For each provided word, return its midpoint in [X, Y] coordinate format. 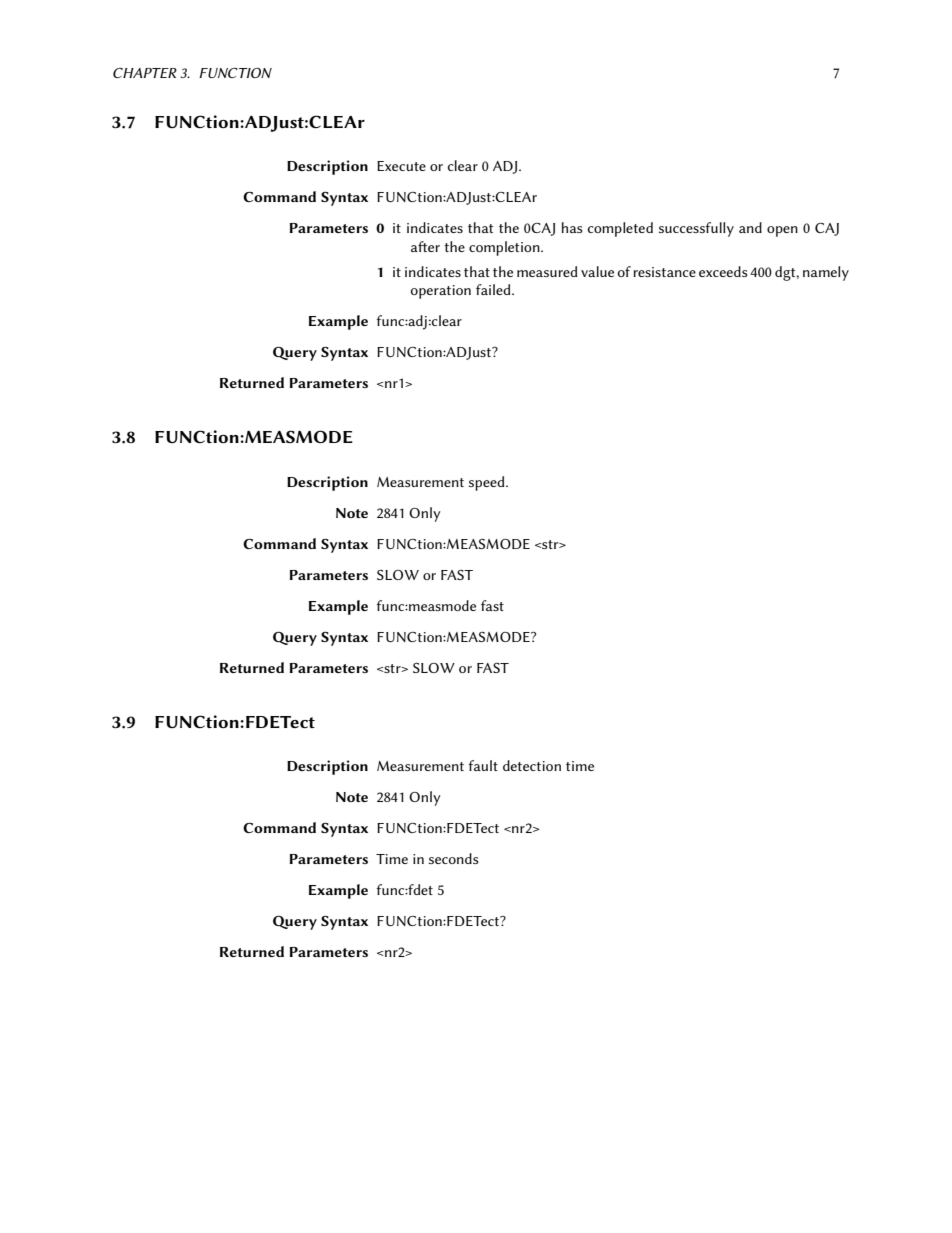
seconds [454, 858]
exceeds [723, 271]
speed [488, 483]
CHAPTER [145, 73]
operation [441, 292]
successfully [696, 229]
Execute [401, 166]
